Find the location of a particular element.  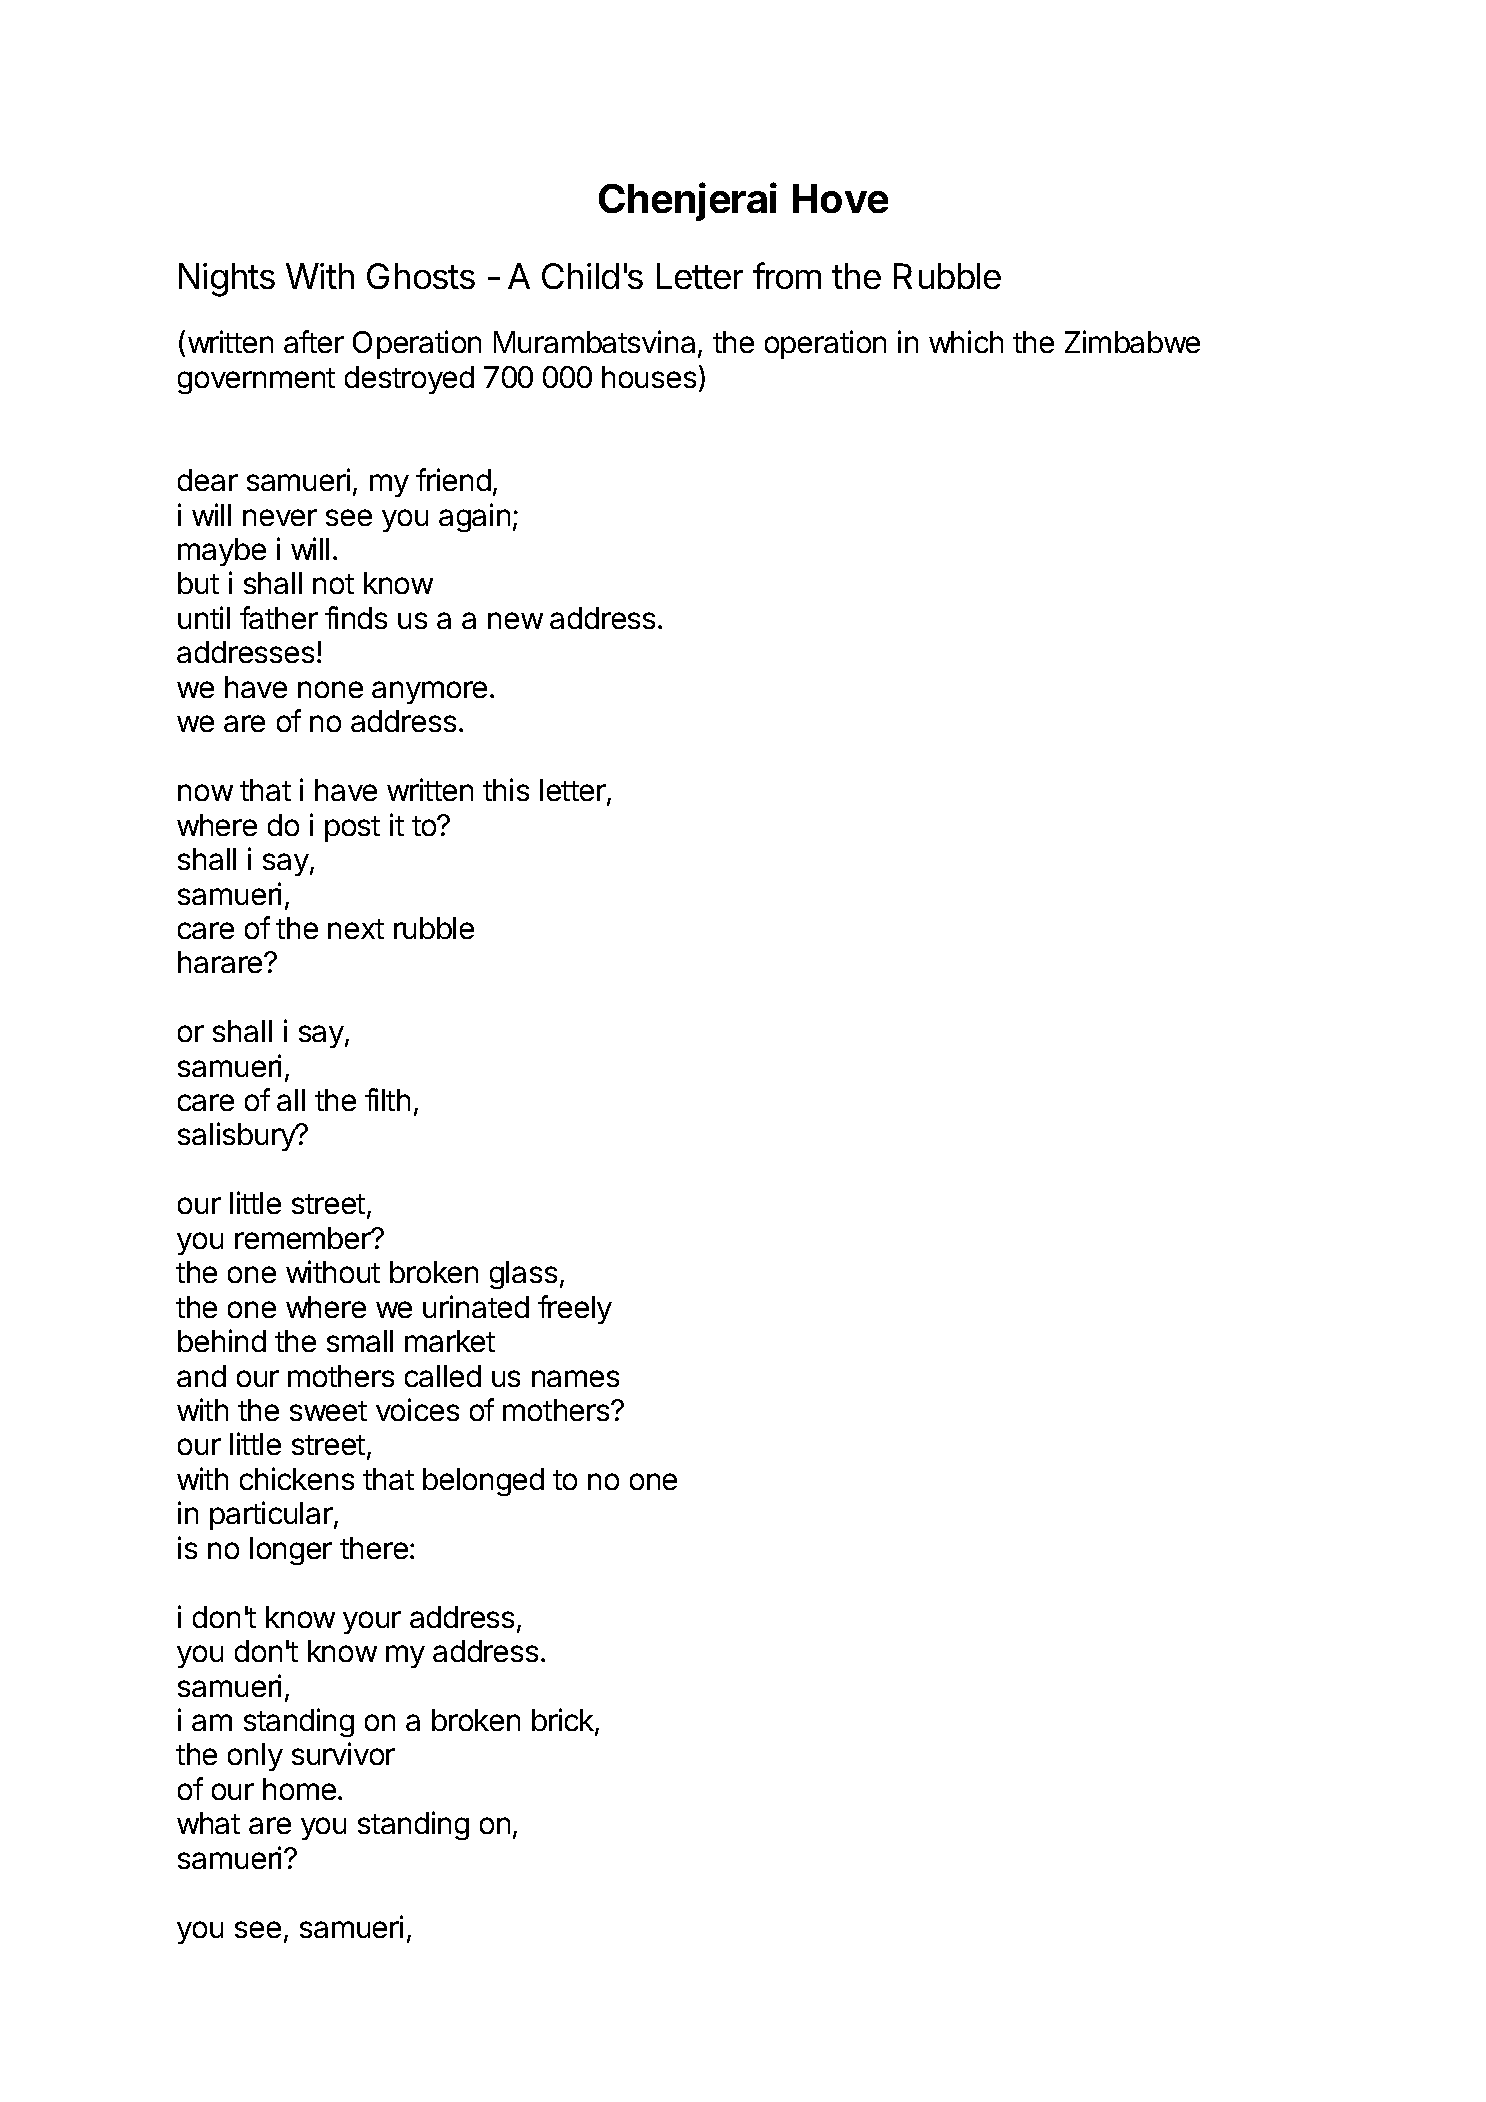

from is located at coordinates (787, 275).
